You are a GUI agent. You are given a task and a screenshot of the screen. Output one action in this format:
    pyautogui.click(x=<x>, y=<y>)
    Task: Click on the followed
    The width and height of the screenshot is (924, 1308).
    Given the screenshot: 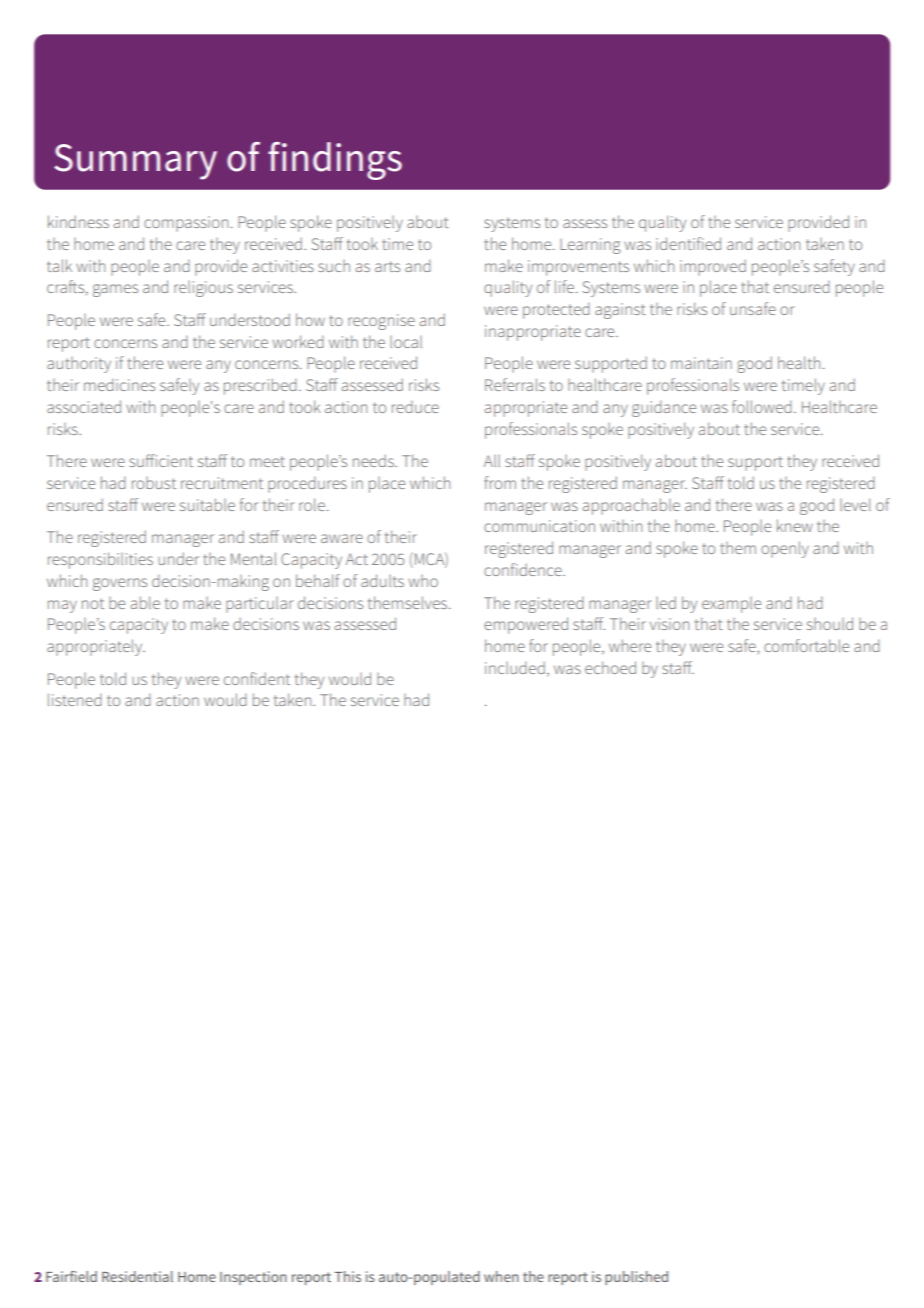 What is the action you would take?
    pyautogui.click(x=762, y=406)
